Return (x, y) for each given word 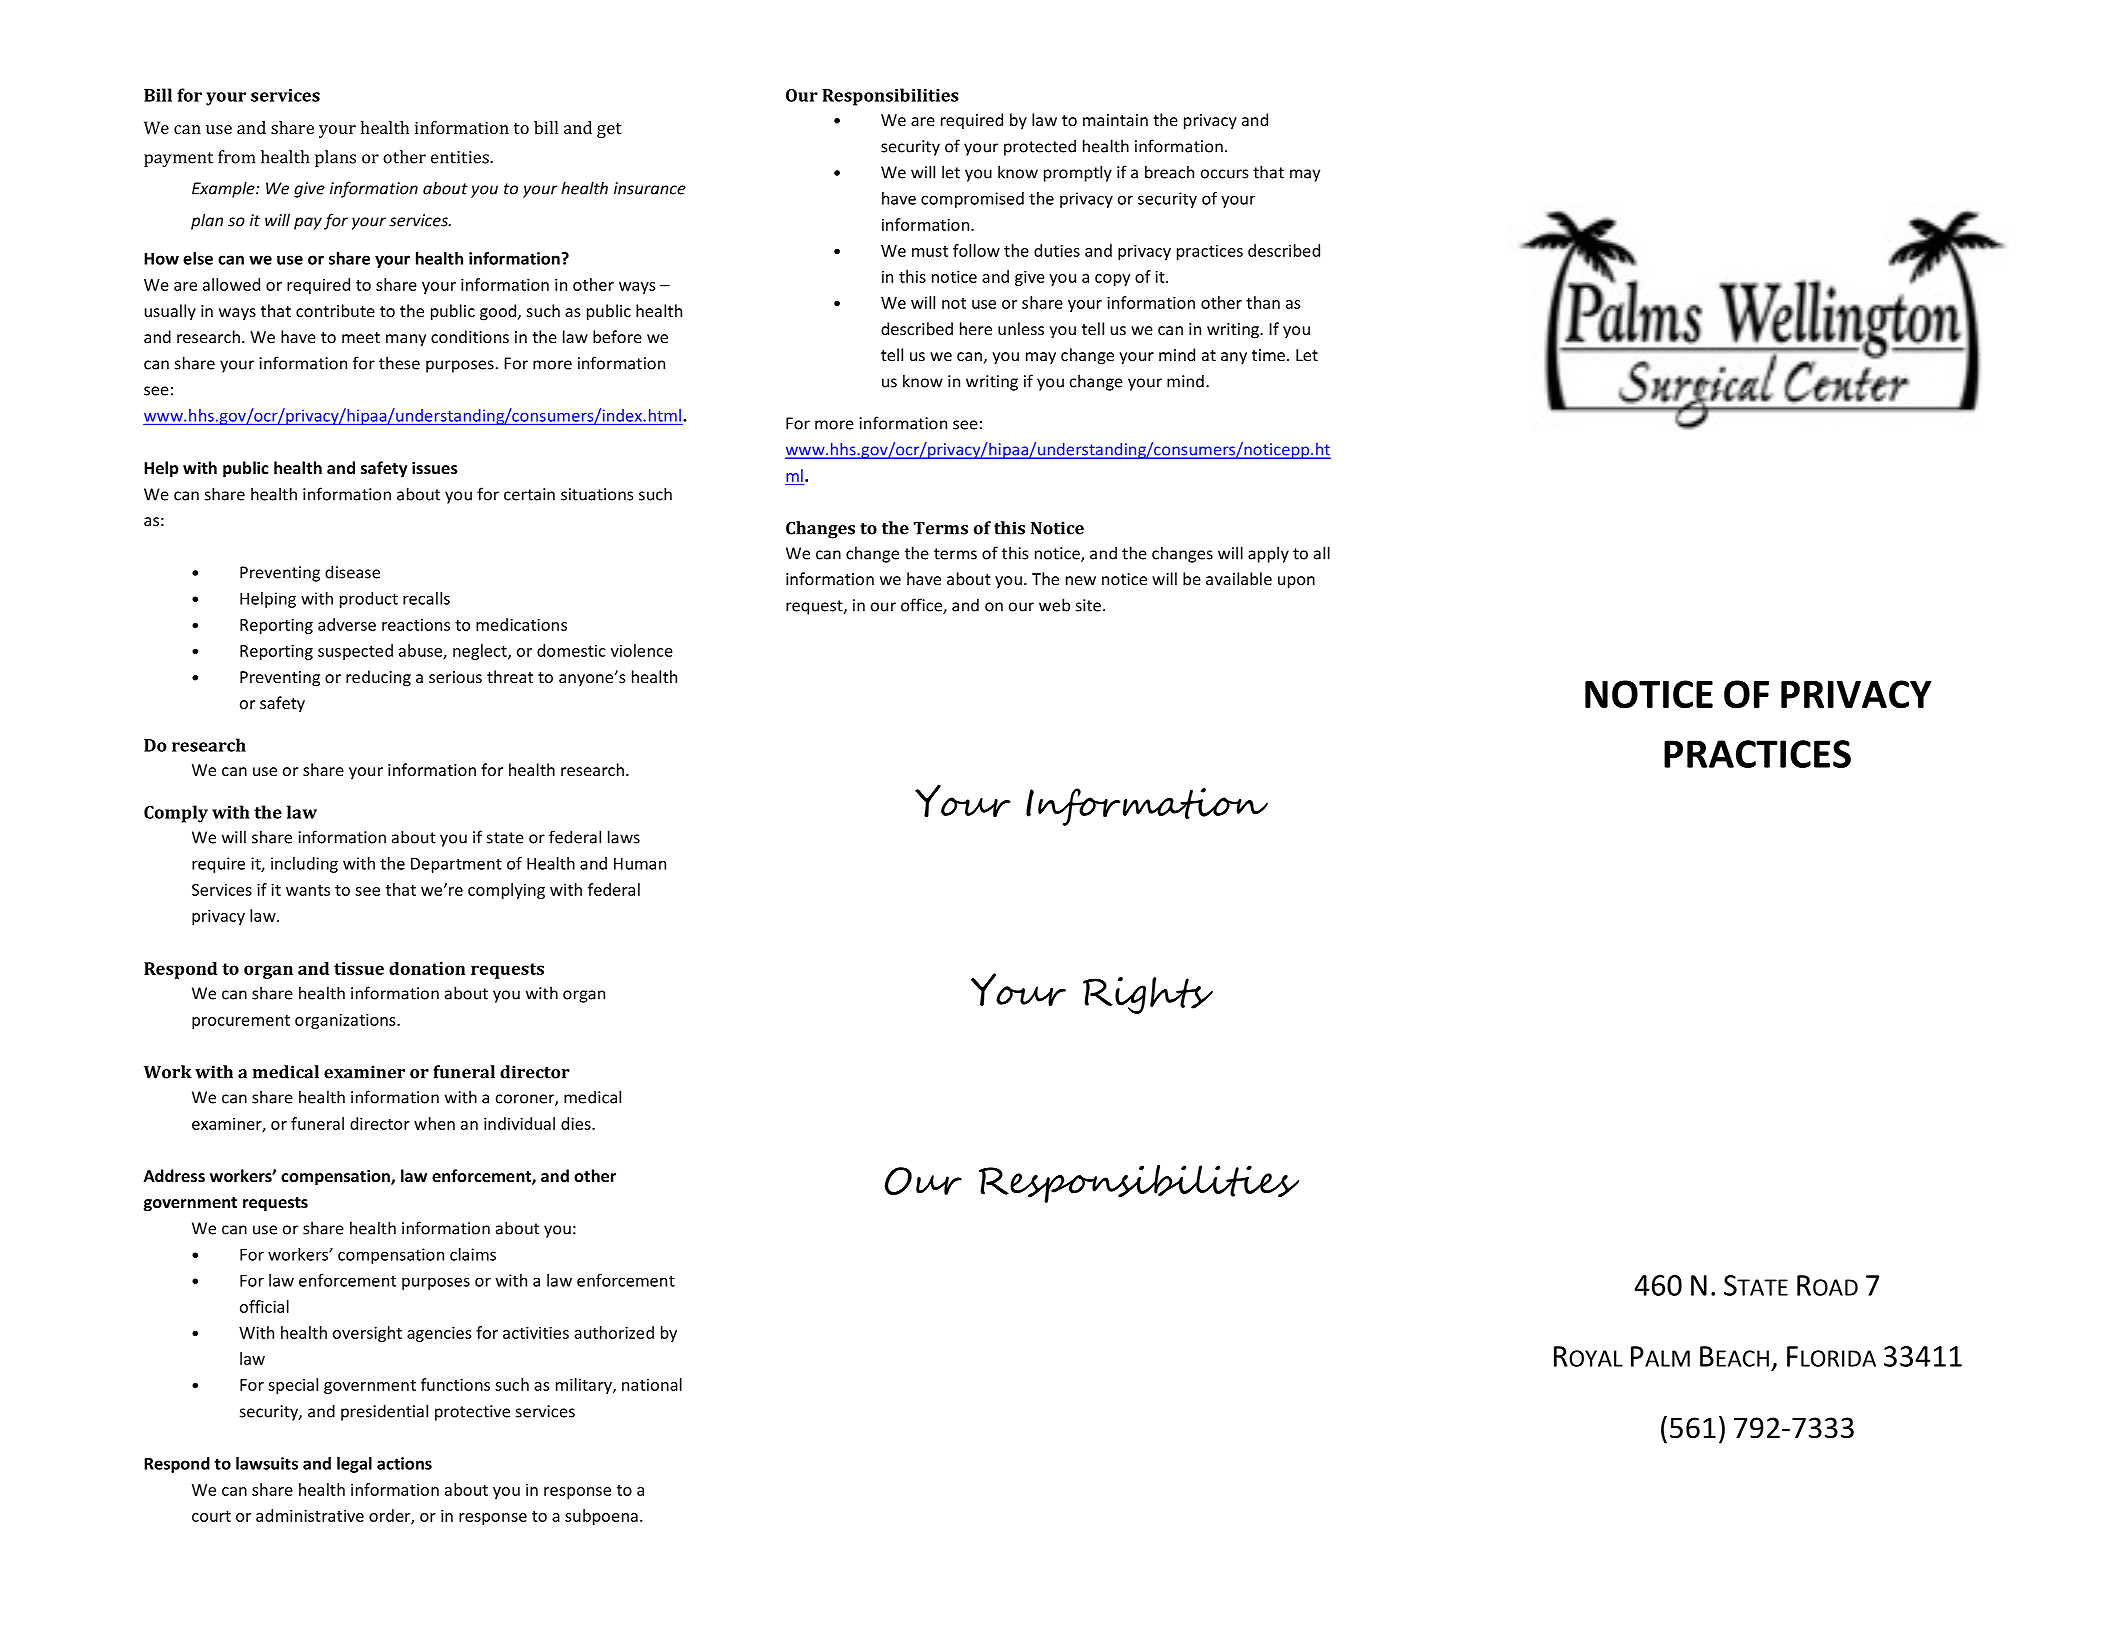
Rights (1148, 995)
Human (640, 863)
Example (224, 189)
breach (1169, 172)
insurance (650, 188)
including (304, 865)
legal (354, 1465)
